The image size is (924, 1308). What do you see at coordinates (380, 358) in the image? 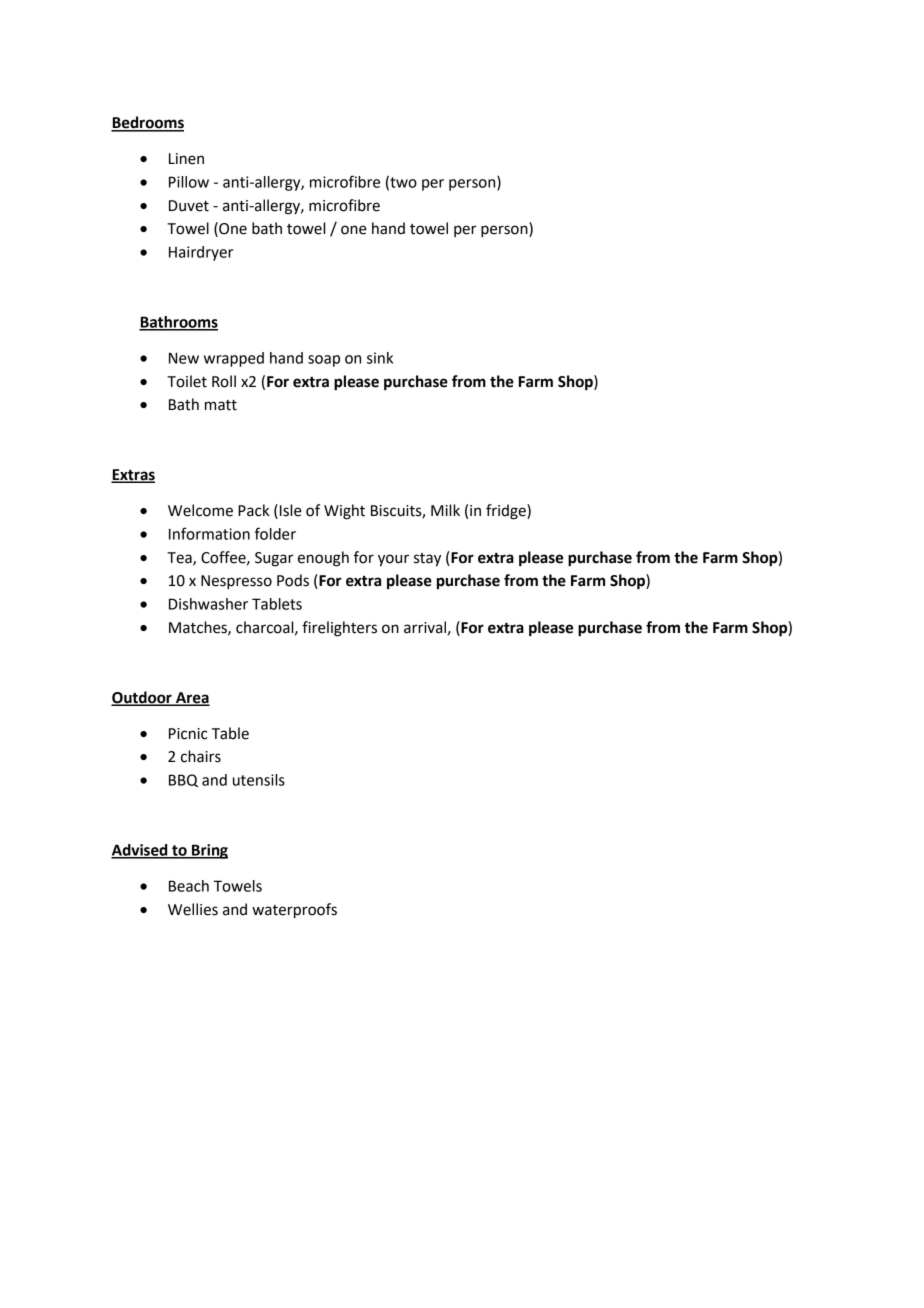
I see `sink` at bounding box center [380, 358].
